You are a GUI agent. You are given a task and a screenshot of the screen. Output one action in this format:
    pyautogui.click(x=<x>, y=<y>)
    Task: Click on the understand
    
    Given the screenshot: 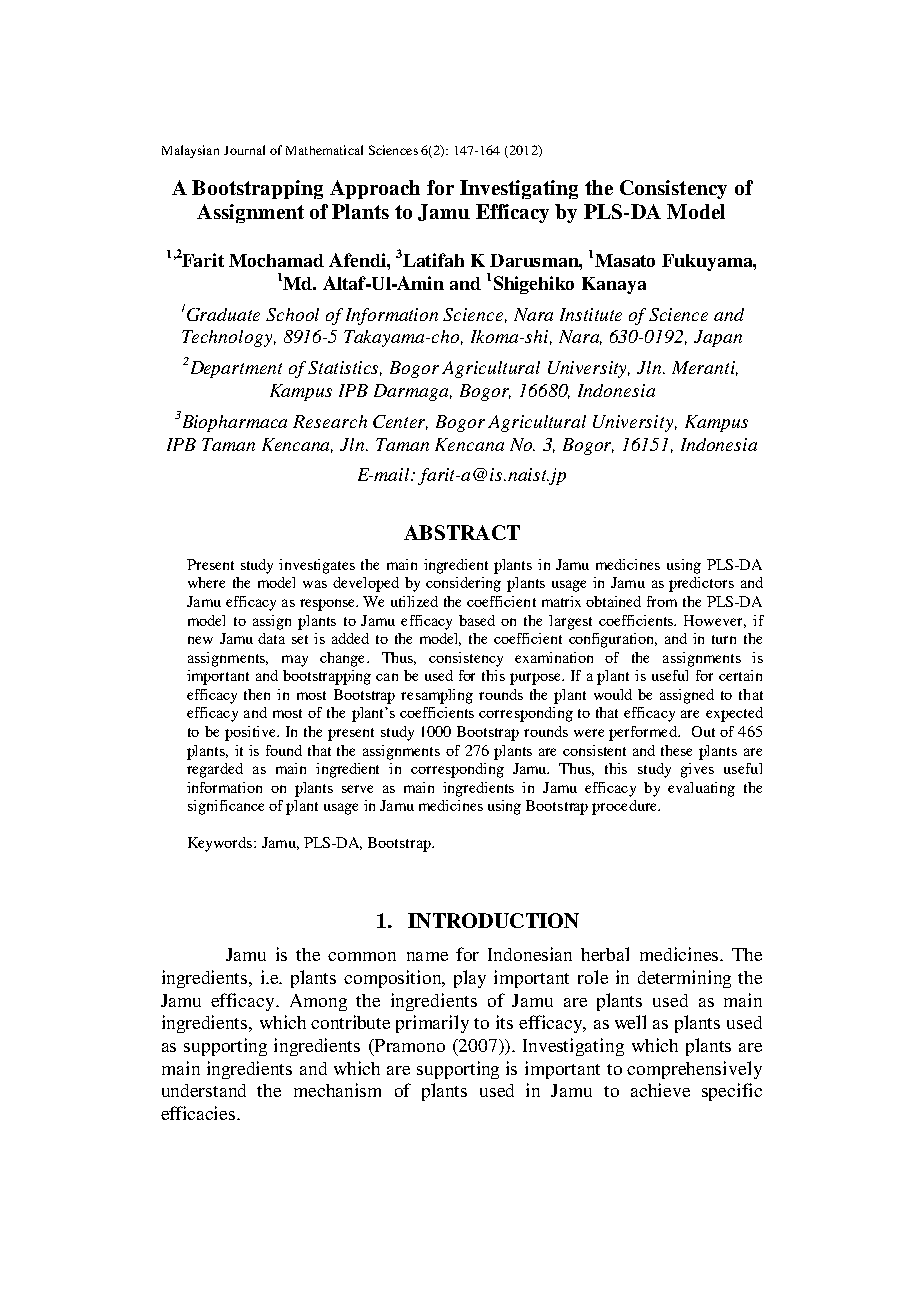 What is the action you would take?
    pyautogui.click(x=204, y=1090)
